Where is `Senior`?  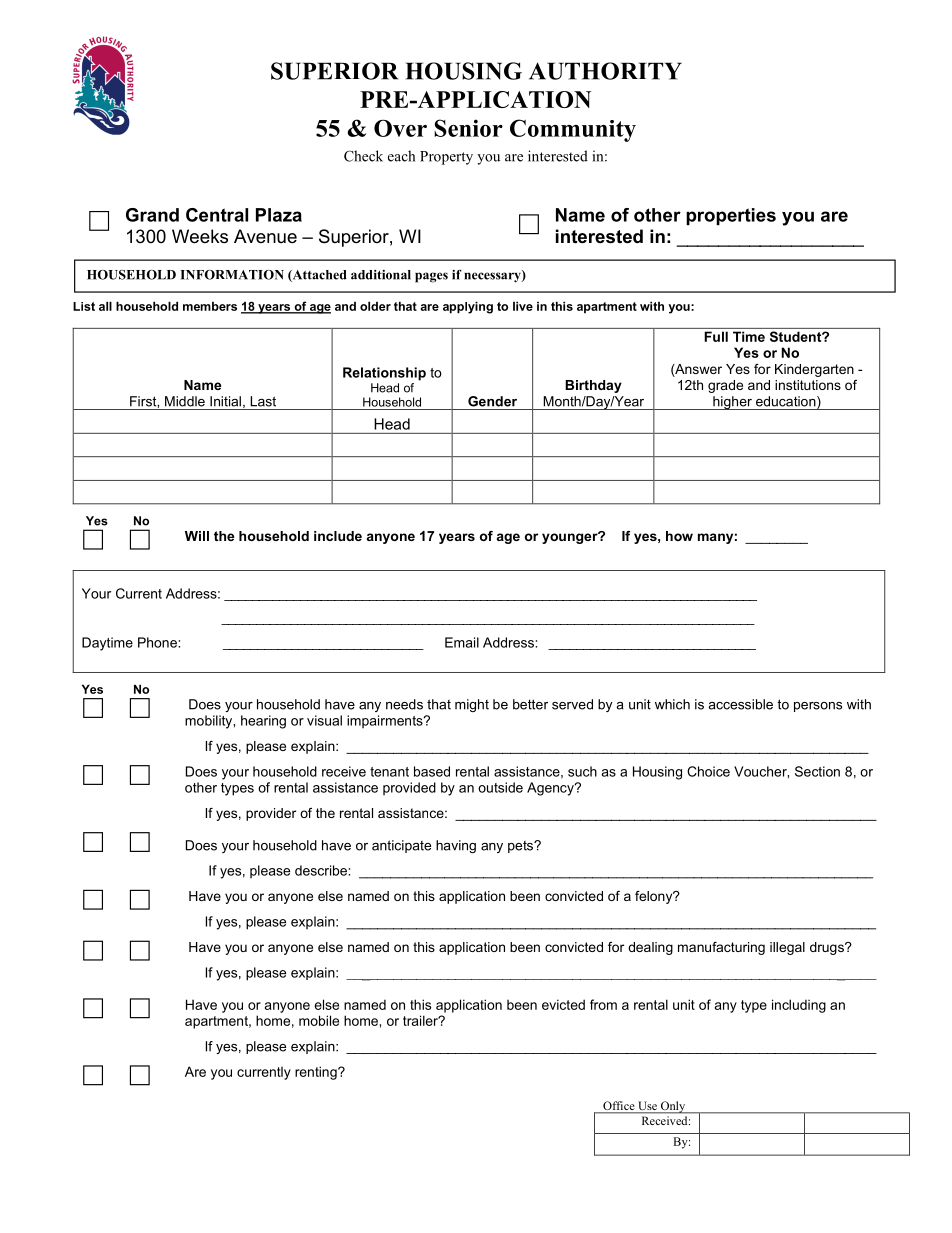 Senior is located at coordinates (468, 128).
